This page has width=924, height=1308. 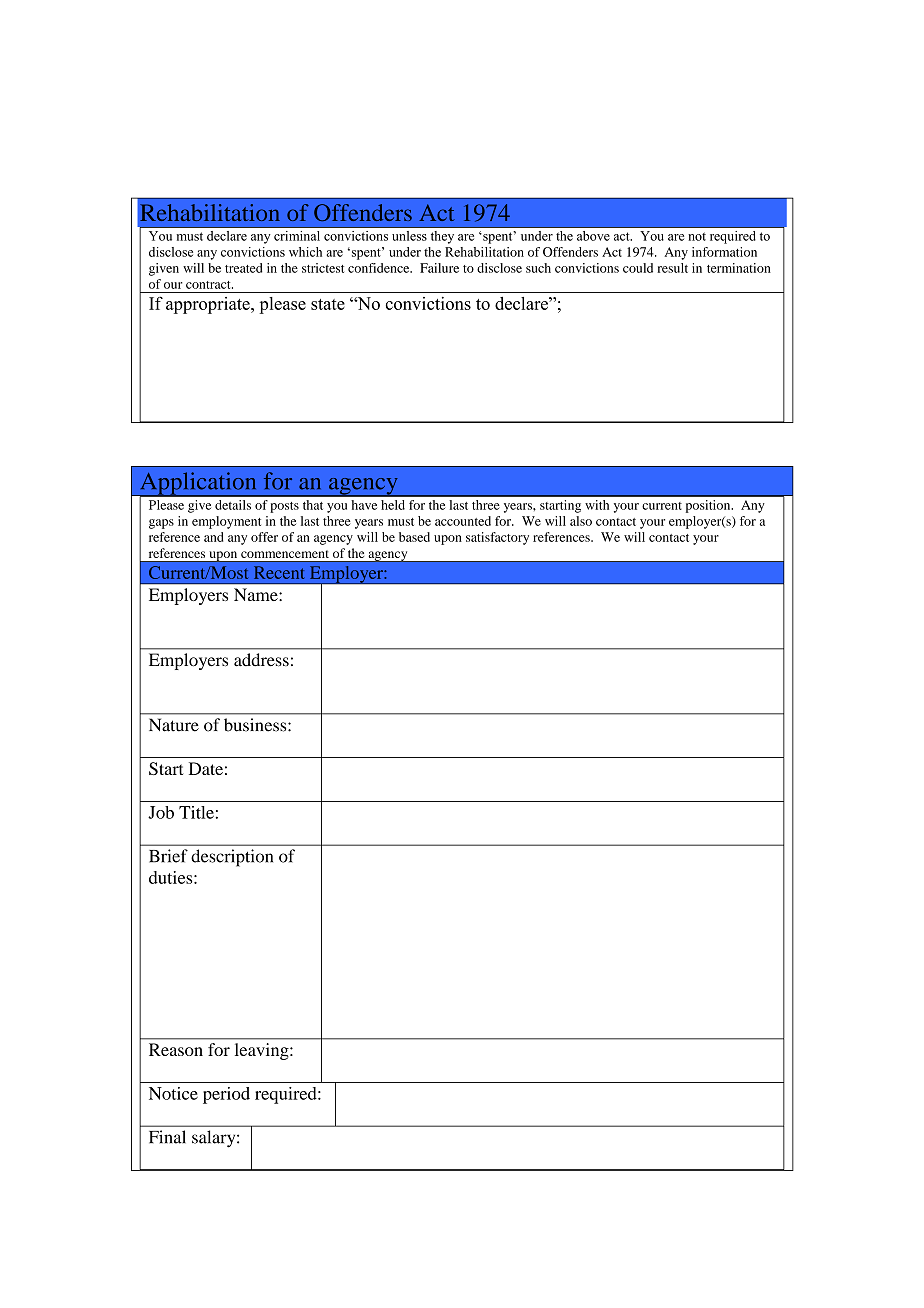 What do you see at coordinates (263, 1051) in the page?
I see `leaving` at bounding box center [263, 1051].
